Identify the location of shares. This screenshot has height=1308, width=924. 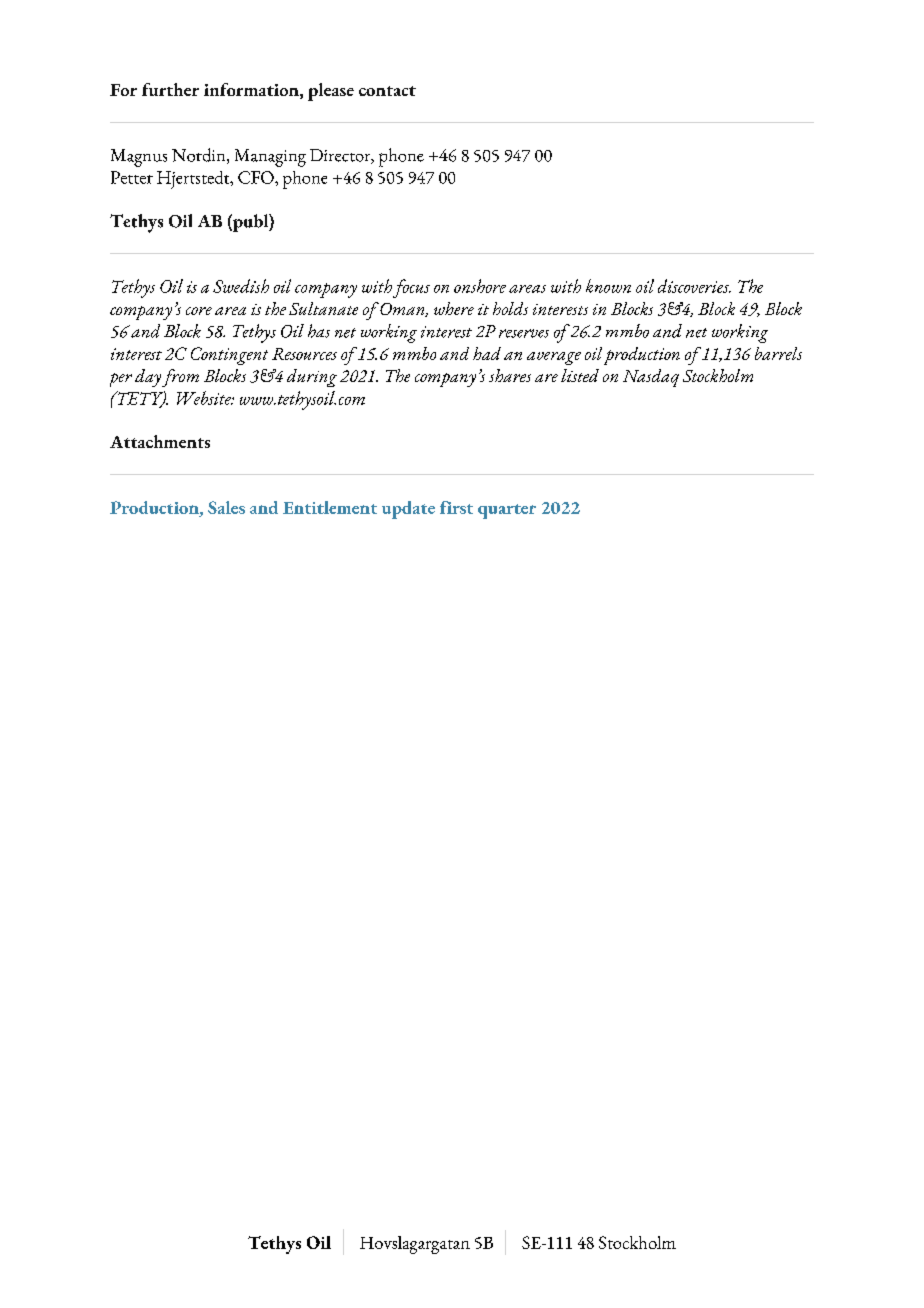
(510, 375).
